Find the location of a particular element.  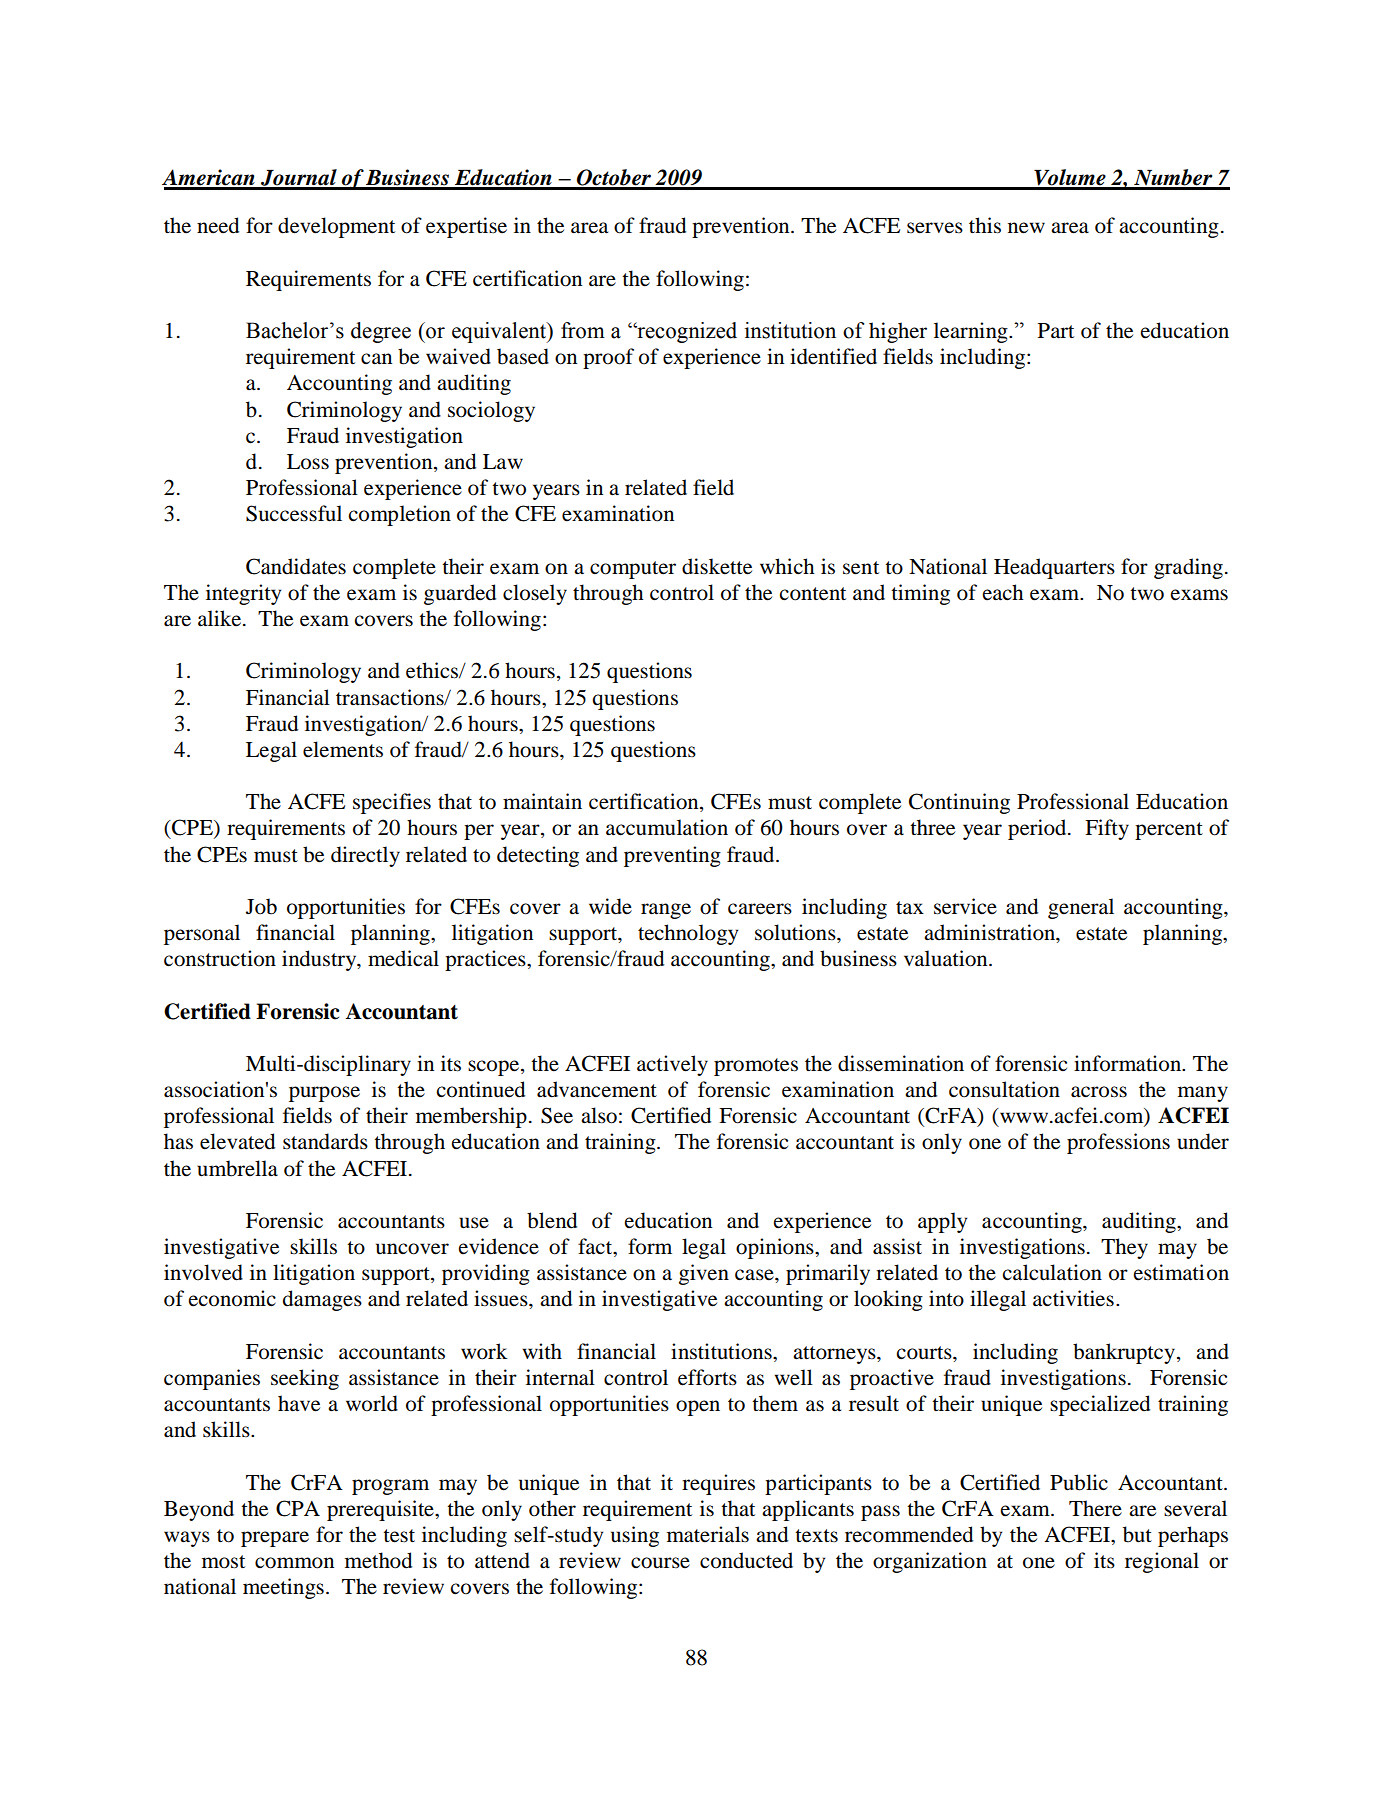

common is located at coordinates (294, 1563).
